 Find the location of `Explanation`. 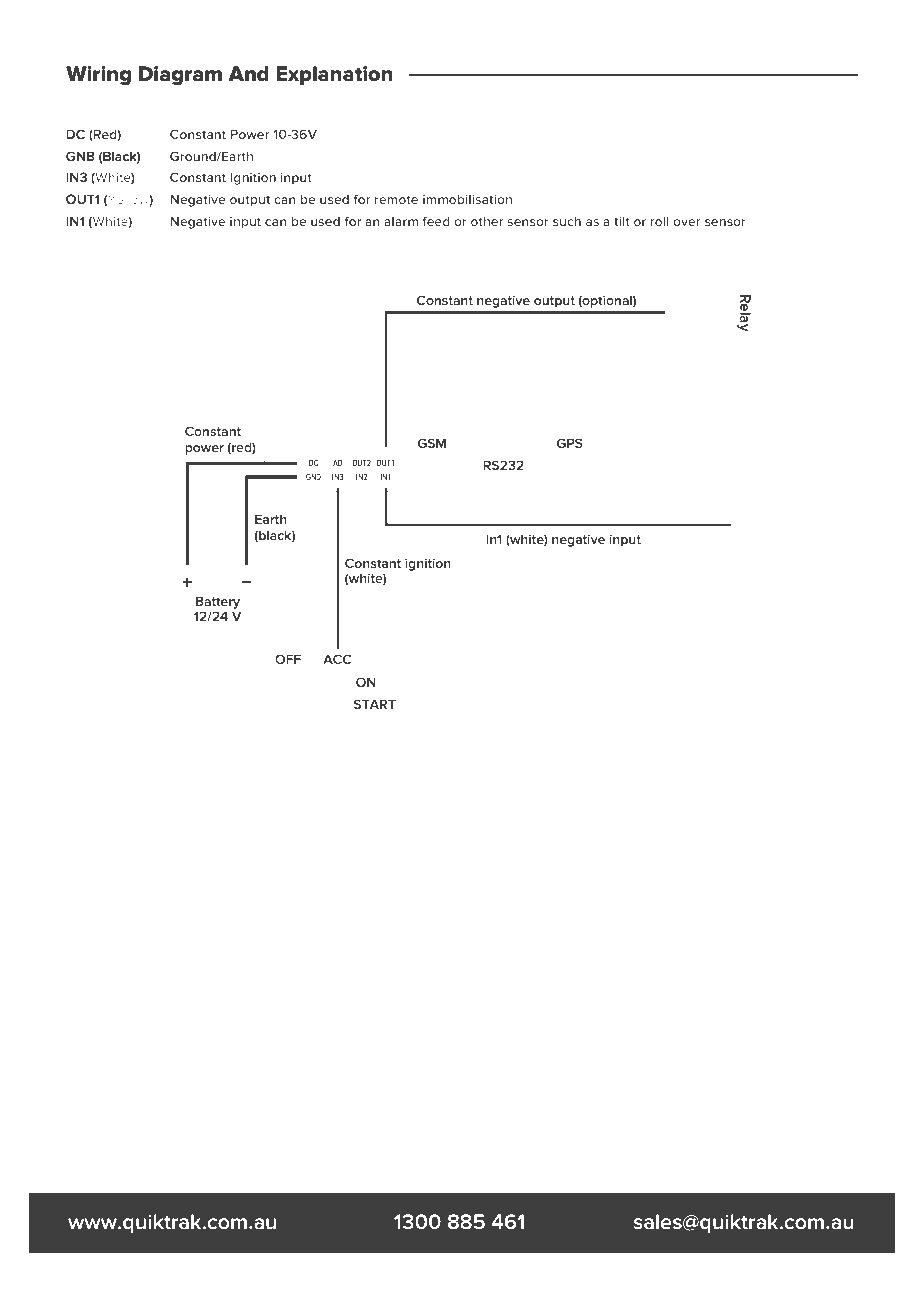

Explanation is located at coordinates (334, 75).
